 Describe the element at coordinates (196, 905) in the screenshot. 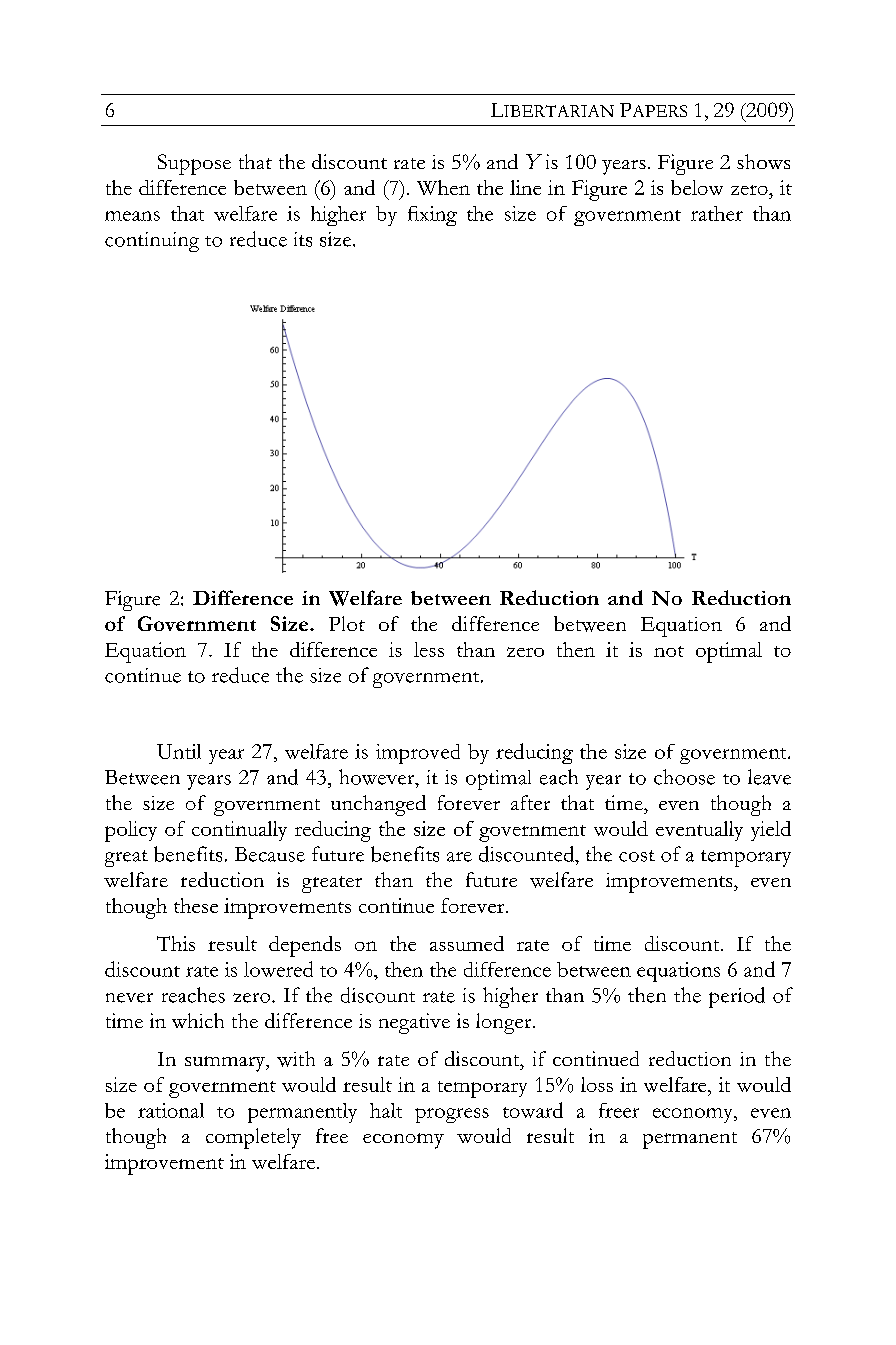

I see `these` at that location.
